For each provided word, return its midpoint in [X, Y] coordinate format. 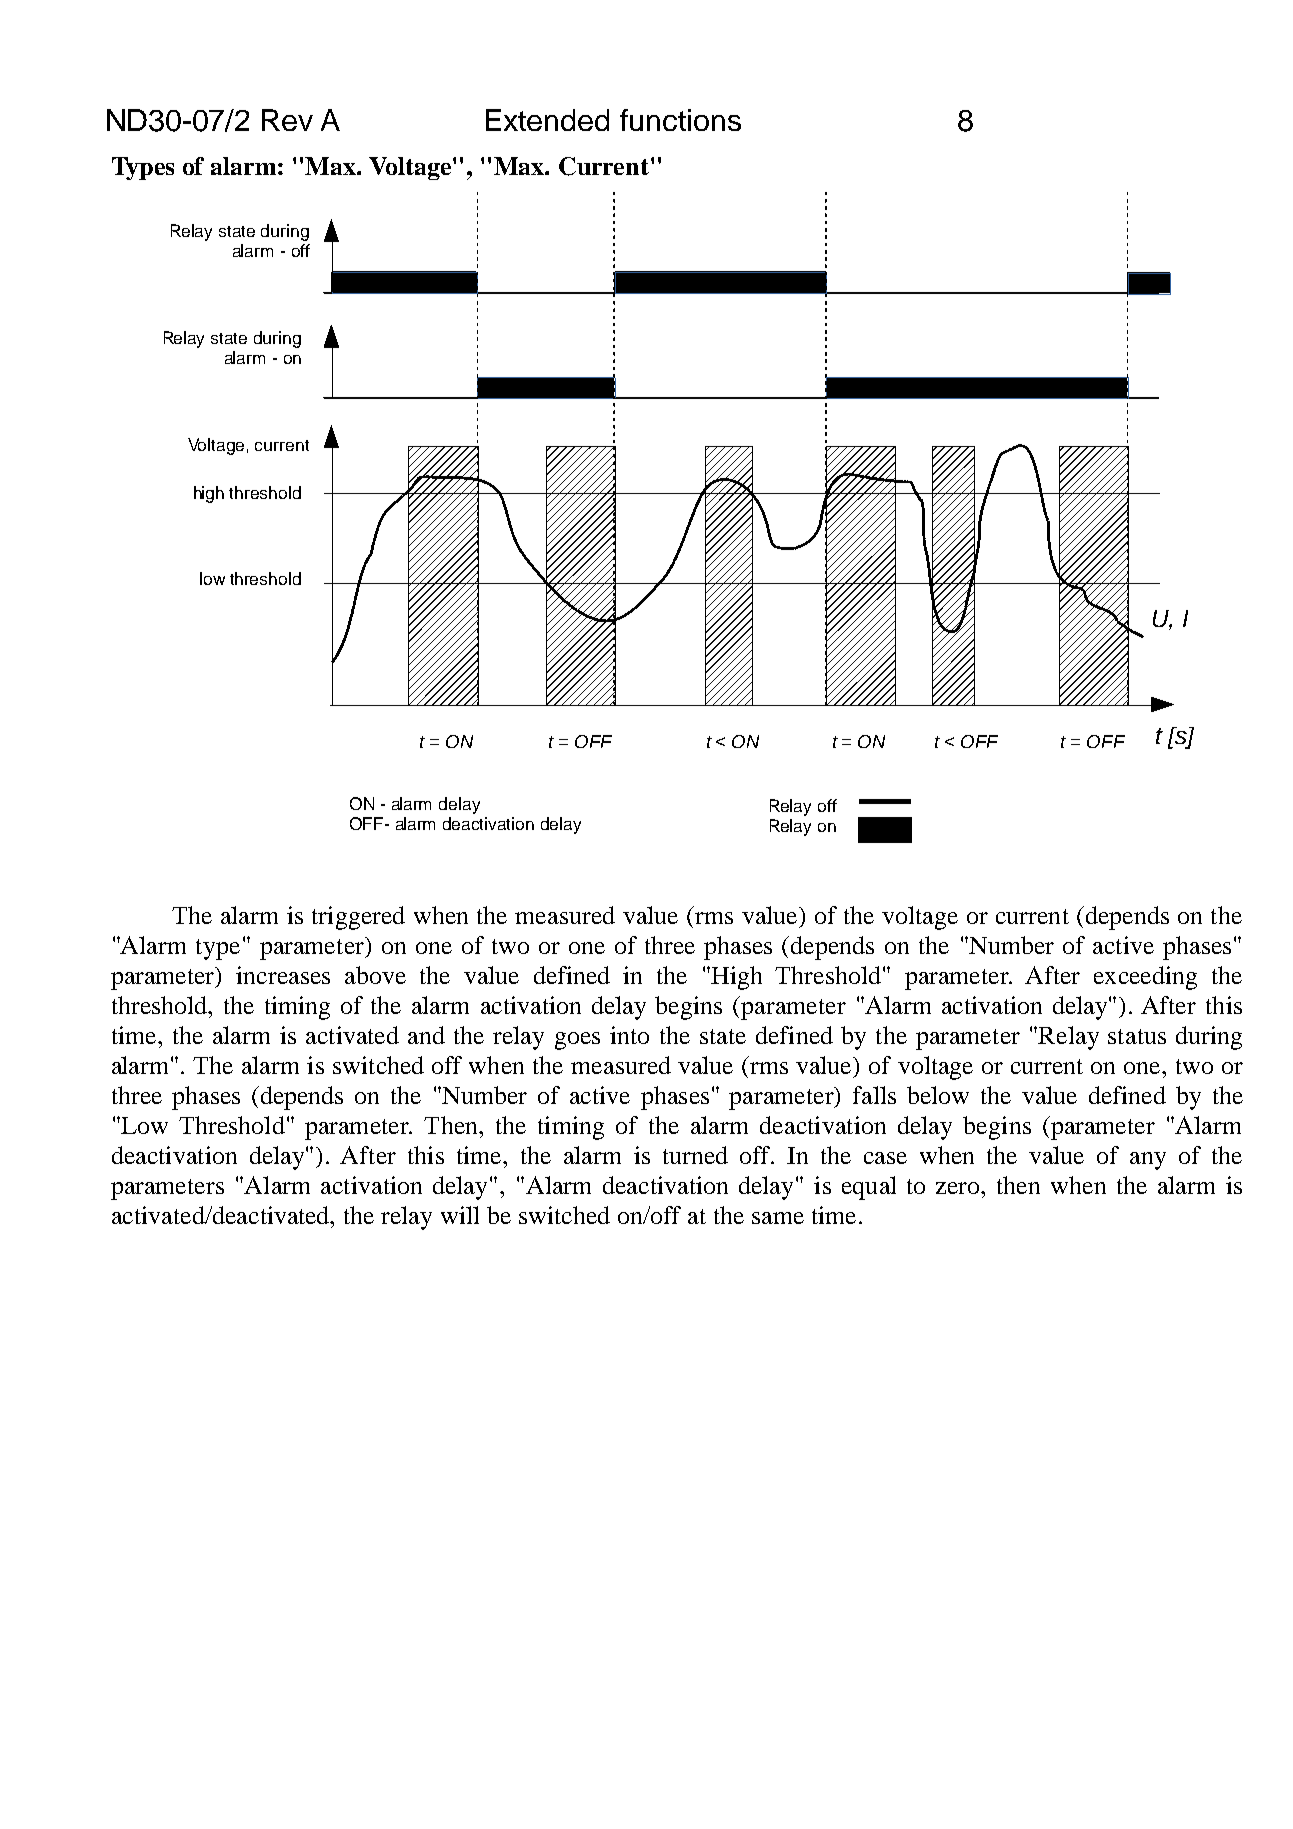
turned [695, 1155]
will [460, 1215]
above [375, 975]
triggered [358, 918]
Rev [287, 120]
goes [577, 1041]
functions [680, 120]
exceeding [1145, 978]
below [938, 1095]
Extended [547, 120]
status [1137, 1036]
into [629, 1035]
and [426, 1035]
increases [283, 975]
